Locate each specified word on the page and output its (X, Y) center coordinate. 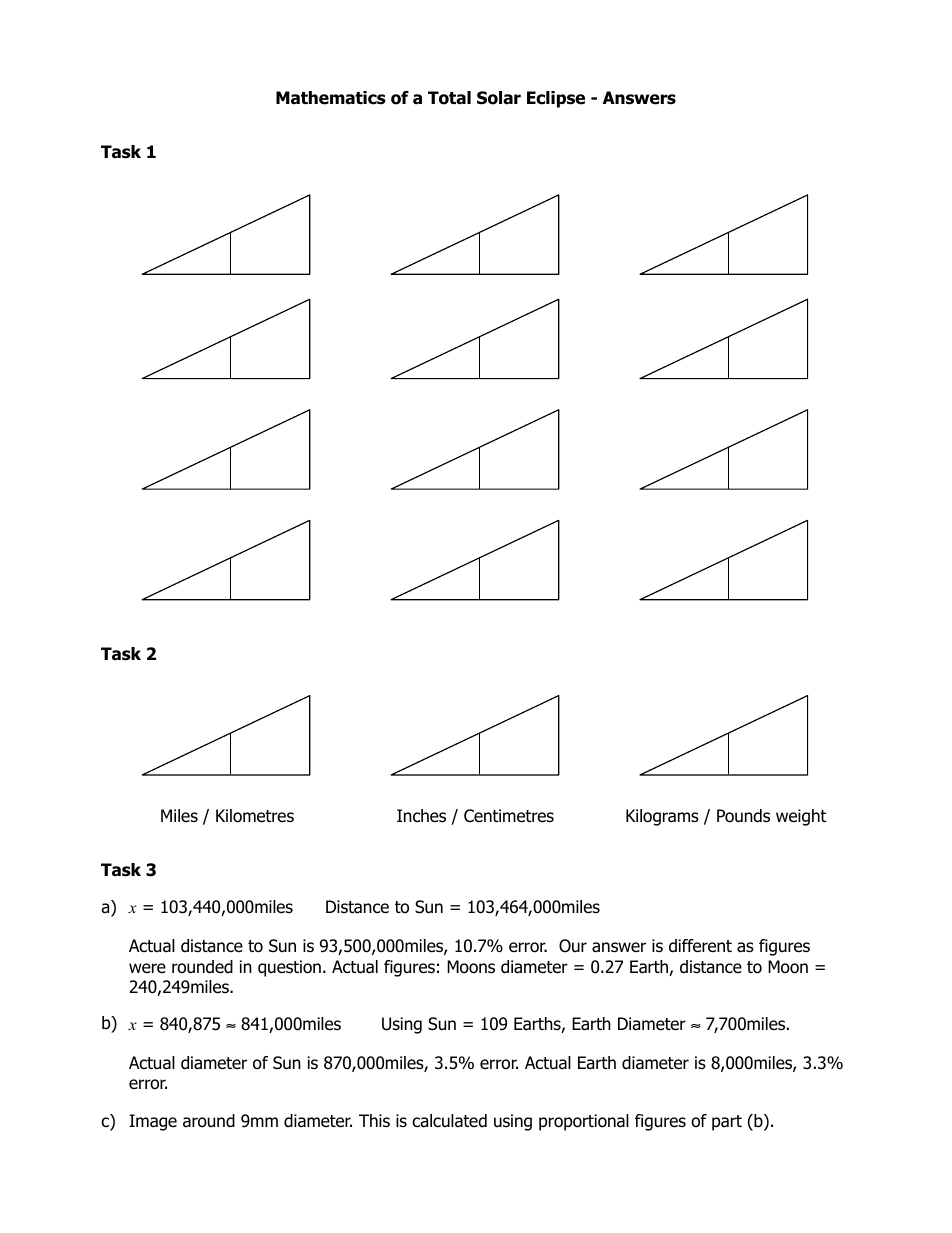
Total (449, 98)
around (209, 1121)
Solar (499, 98)
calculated (449, 1121)
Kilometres (255, 816)
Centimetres (509, 816)
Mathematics (331, 98)
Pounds (743, 816)
